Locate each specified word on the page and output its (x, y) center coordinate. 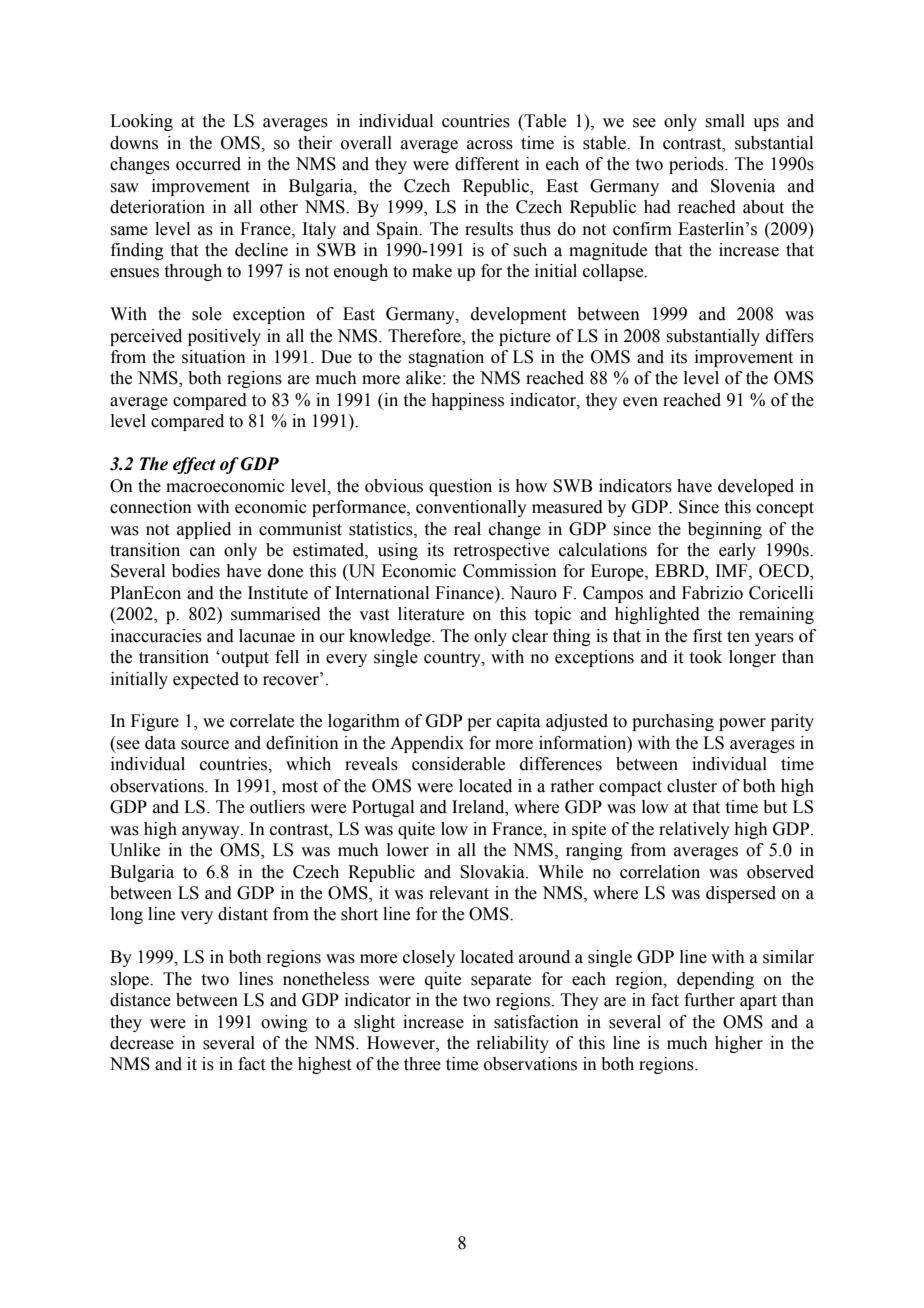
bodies (196, 571)
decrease (142, 1043)
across (490, 145)
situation (214, 357)
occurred (208, 164)
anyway (212, 832)
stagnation (446, 358)
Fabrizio (712, 593)
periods (697, 165)
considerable (458, 764)
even (640, 402)
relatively (694, 830)
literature (431, 614)
